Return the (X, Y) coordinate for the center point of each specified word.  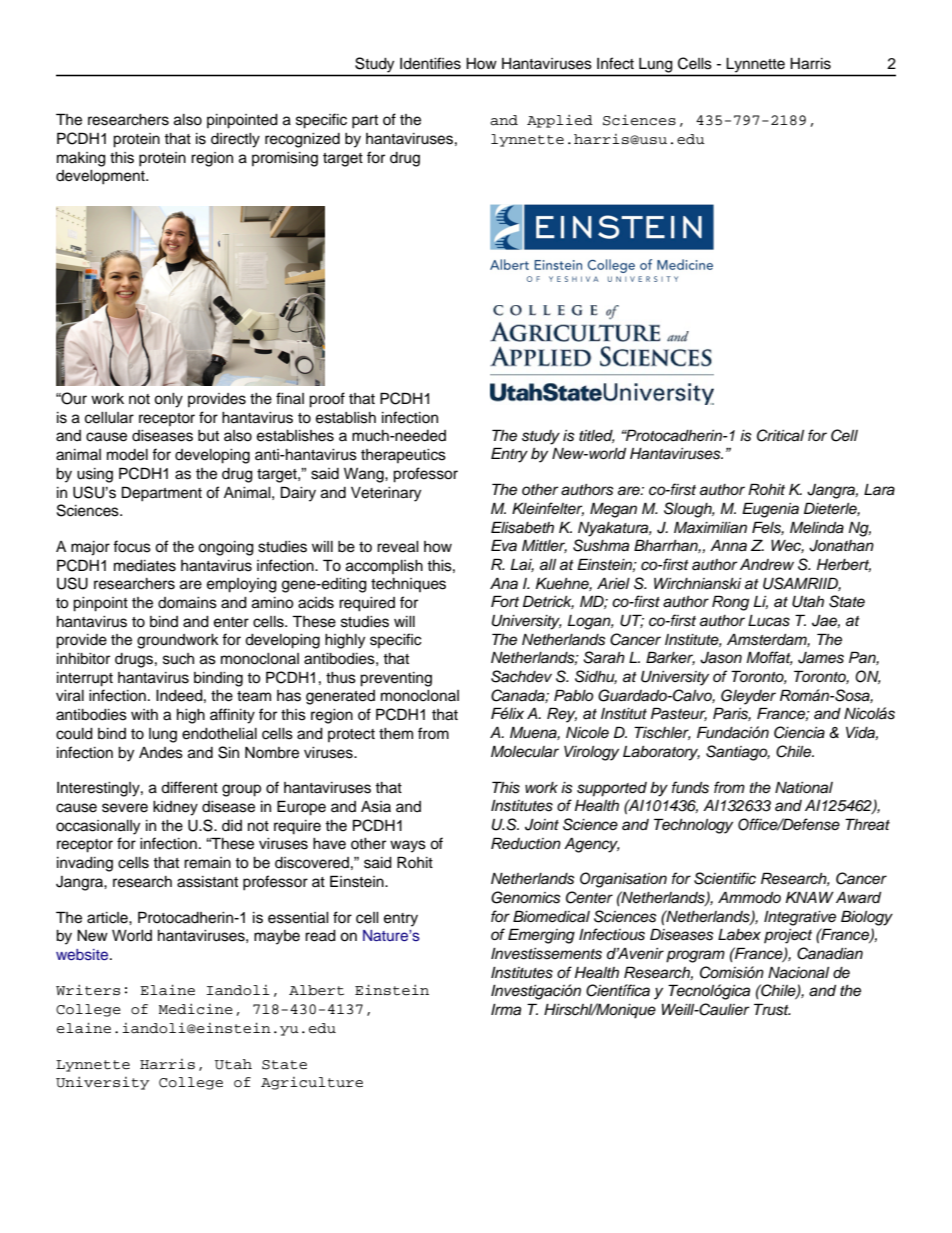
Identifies (430, 63)
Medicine (196, 1009)
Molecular (525, 751)
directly (235, 140)
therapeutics (403, 456)
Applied (560, 121)
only (168, 400)
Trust (772, 1009)
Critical (780, 435)
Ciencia (799, 732)
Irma (506, 1009)
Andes (161, 753)
